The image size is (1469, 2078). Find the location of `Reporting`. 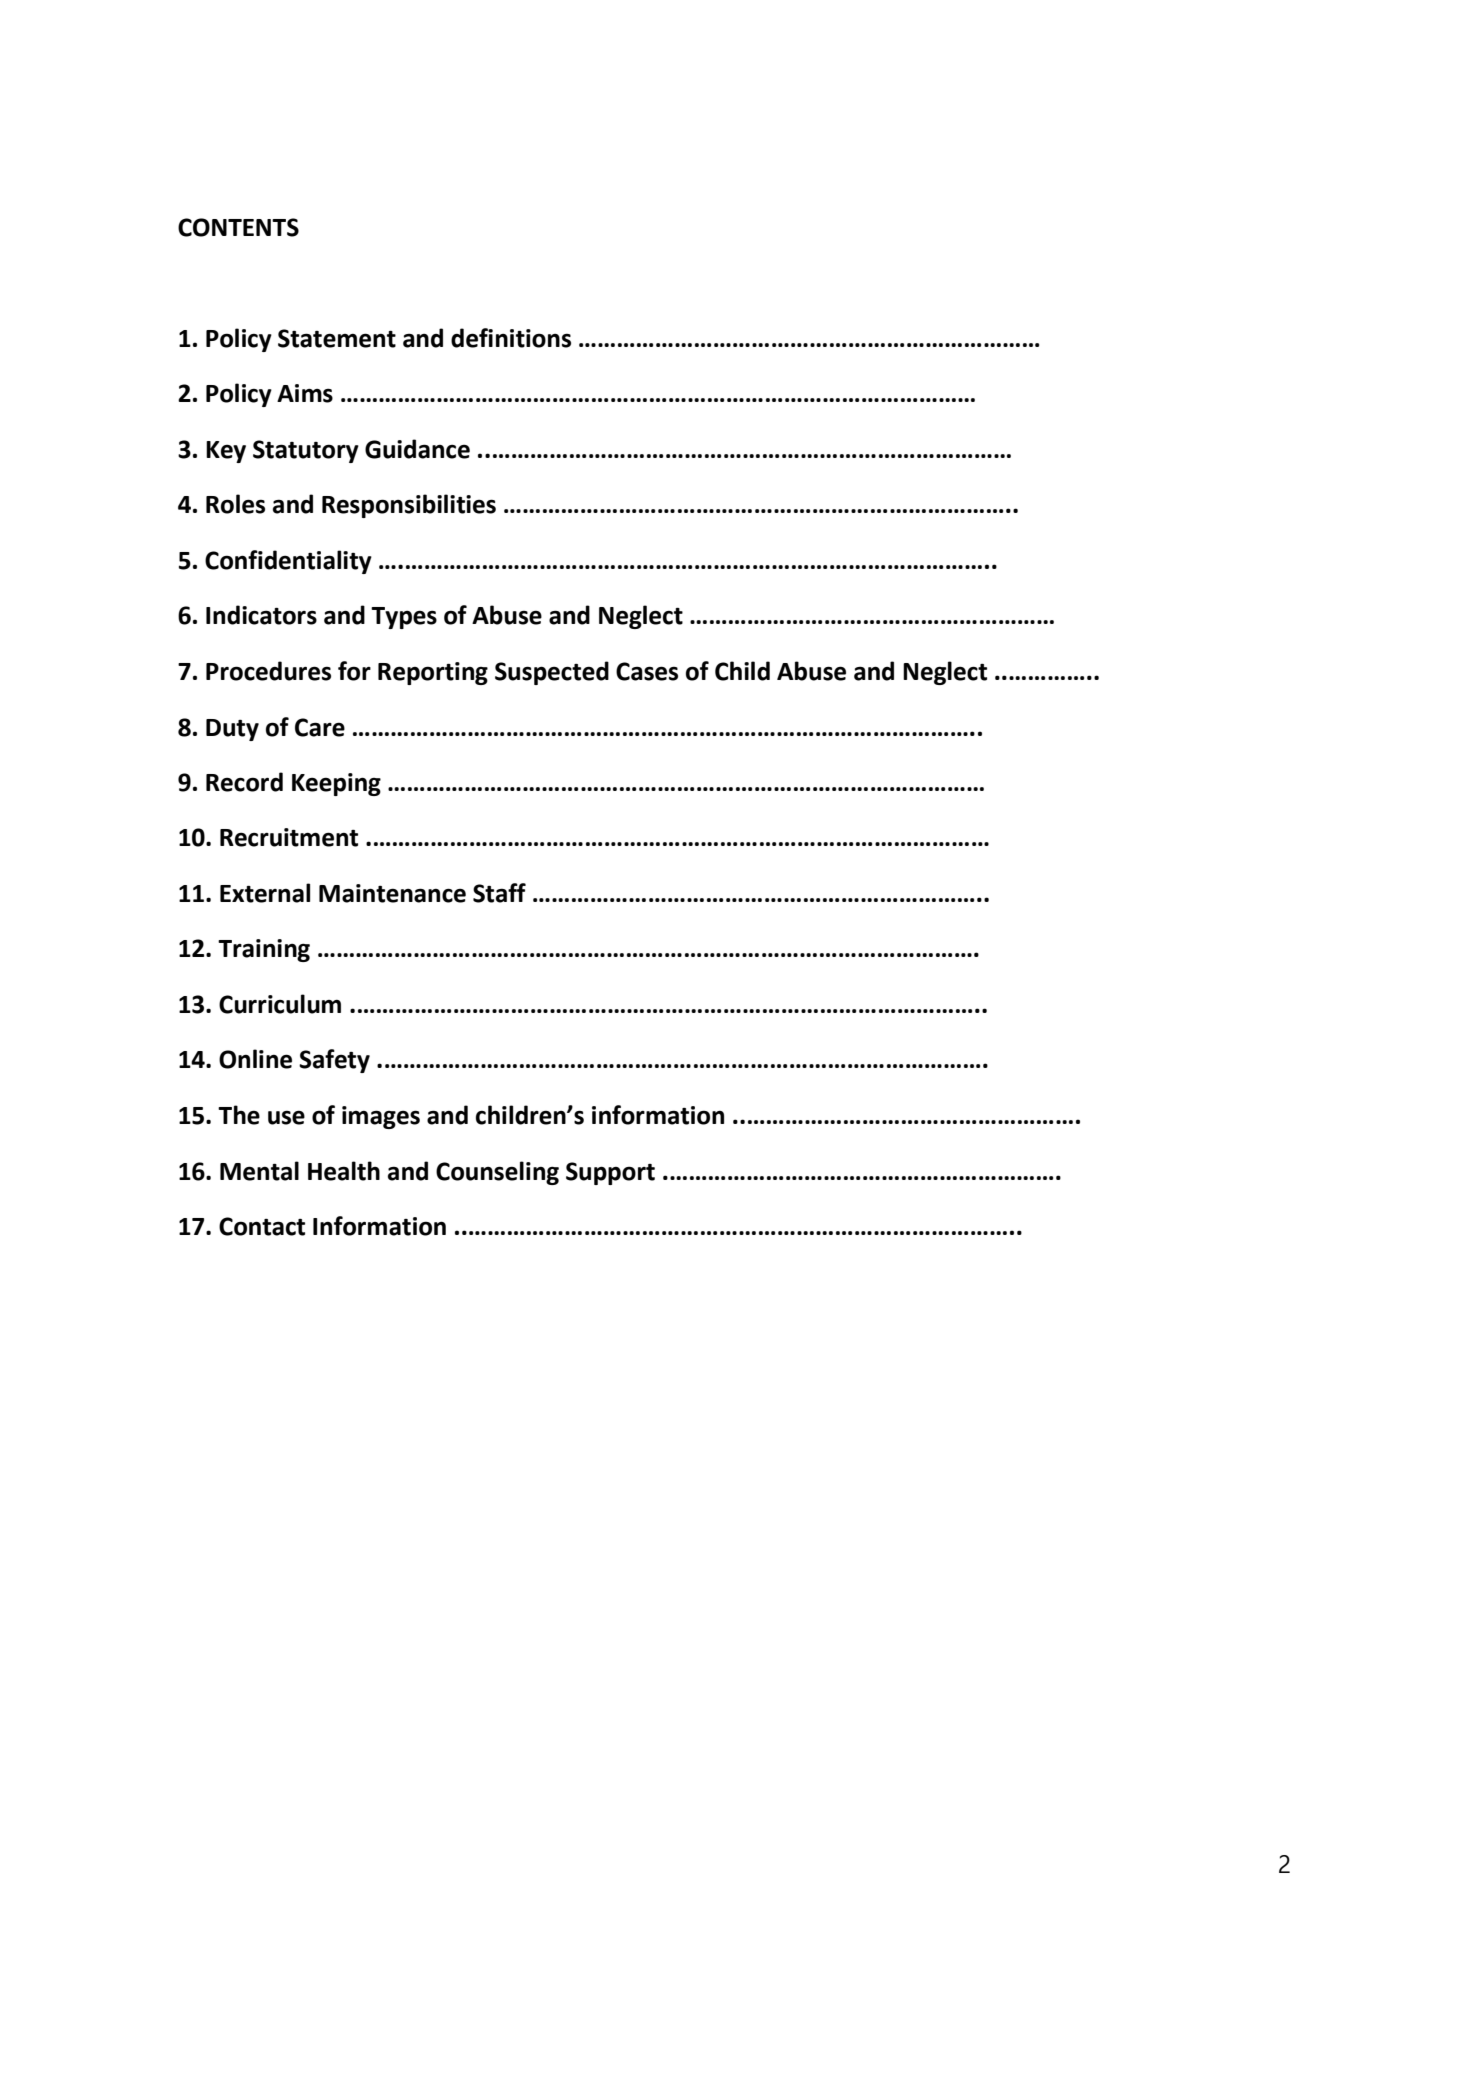

Reporting is located at coordinates (433, 673).
